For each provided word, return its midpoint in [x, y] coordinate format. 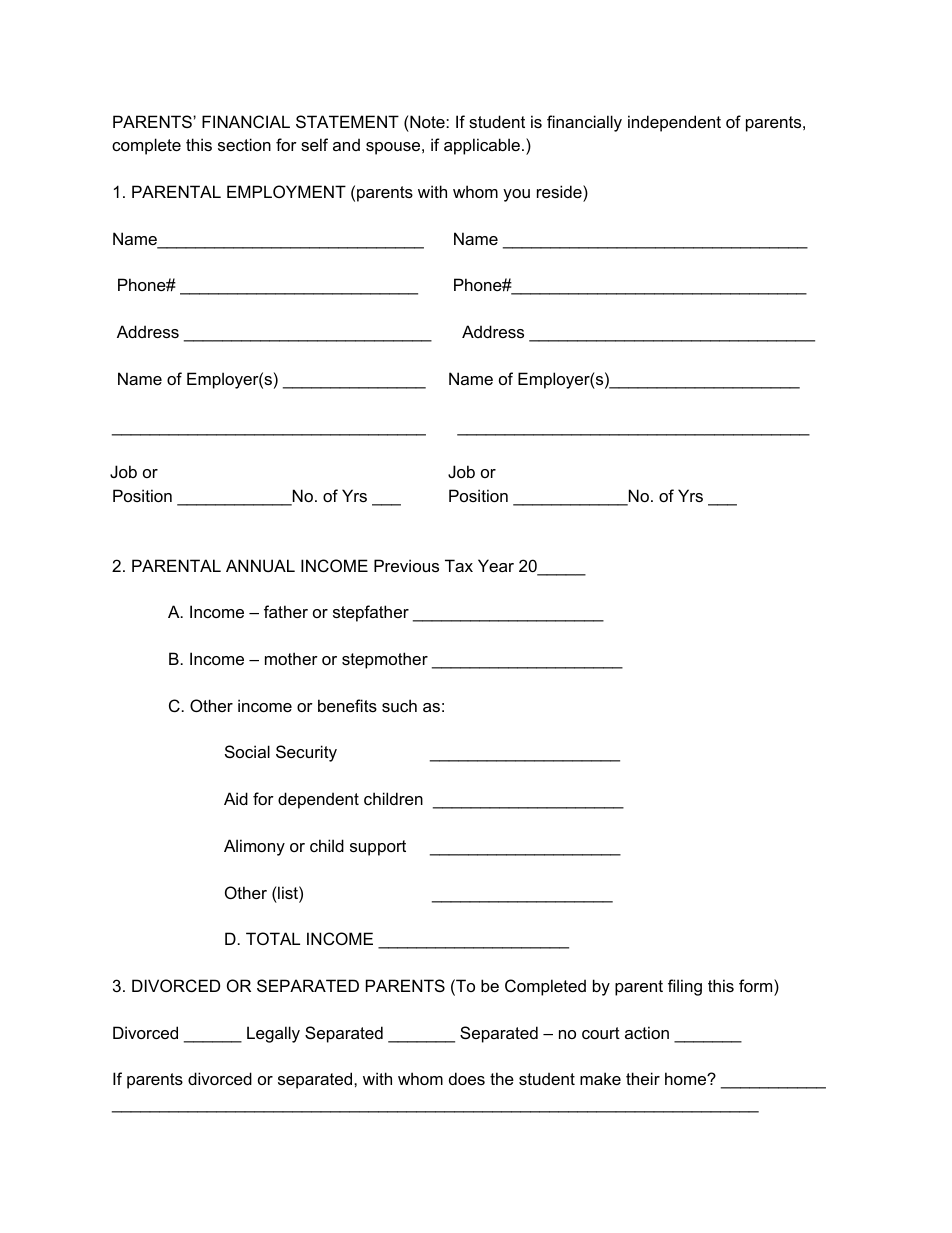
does [467, 1078]
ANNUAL [260, 565]
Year [496, 565]
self [314, 144]
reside [560, 191]
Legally [273, 1034]
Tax [459, 565]
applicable [482, 146]
